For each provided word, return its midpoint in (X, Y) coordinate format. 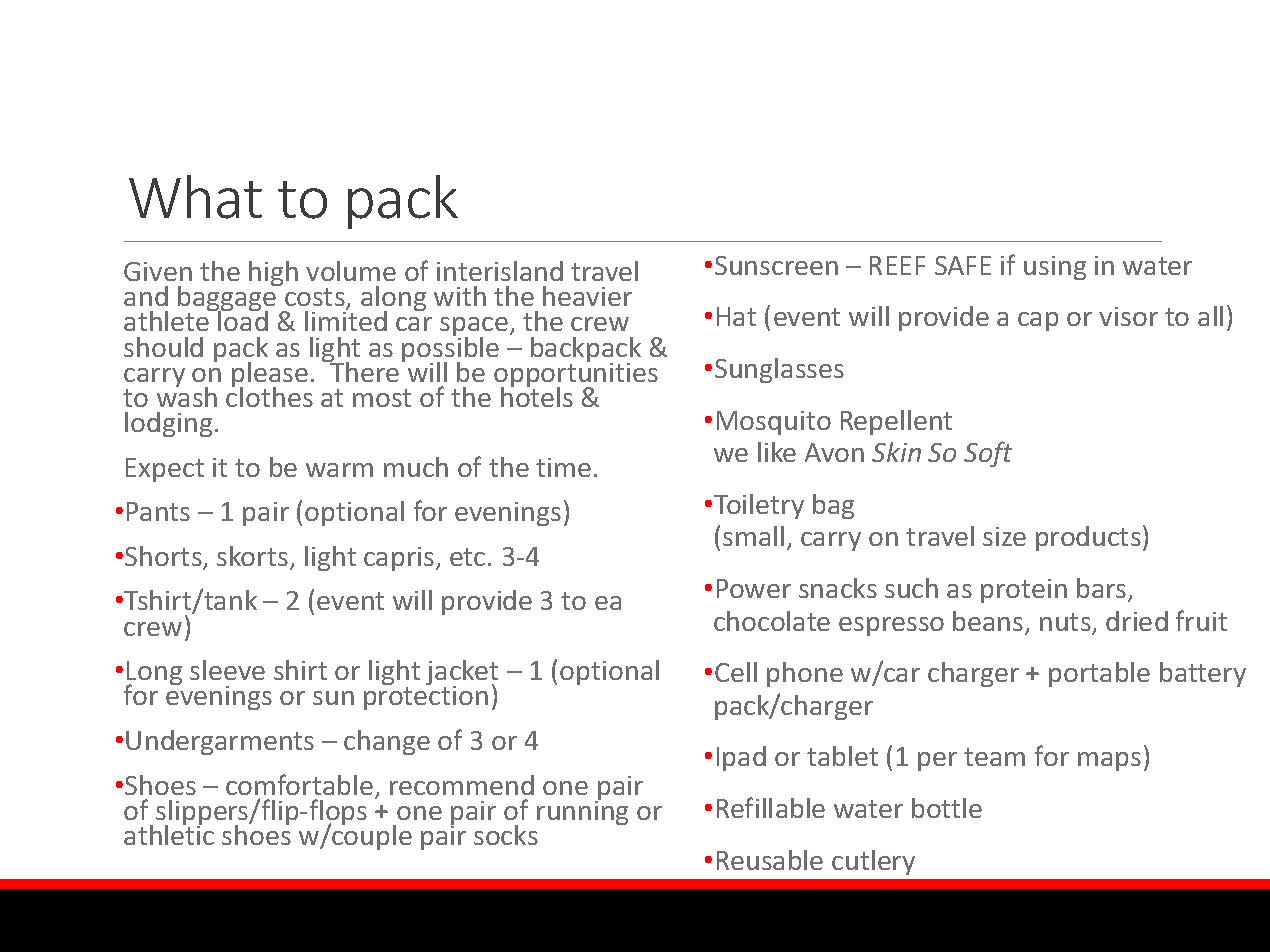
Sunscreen (776, 265)
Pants (158, 511)
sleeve (227, 670)
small (753, 536)
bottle (947, 808)
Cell (736, 672)
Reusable (770, 860)
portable (1099, 674)
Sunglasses (779, 370)
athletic (169, 834)
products (1088, 538)
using (1055, 268)
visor (1128, 316)
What (195, 197)
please (270, 376)
